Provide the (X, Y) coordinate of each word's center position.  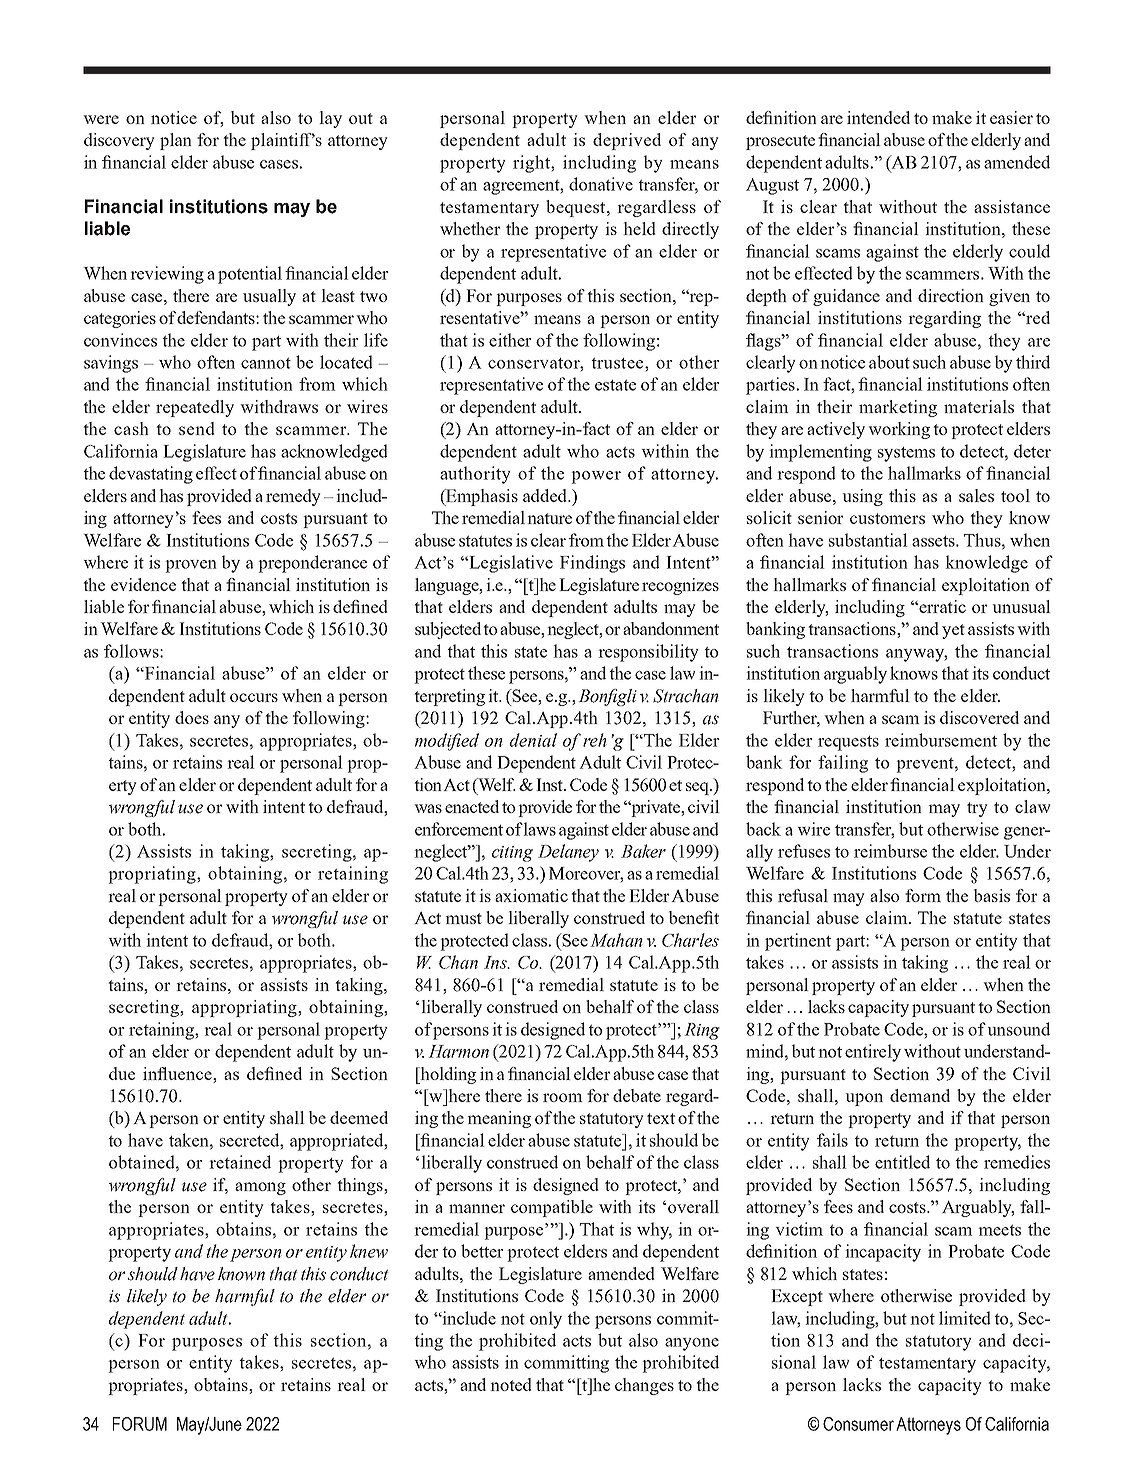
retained (240, 1162)
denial (533, 740)
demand (920, 1095)
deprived (627, 141)
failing (843, 764)
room (563, 1097)
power (596, 477)
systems (906, 454)
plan (176, 141)
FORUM (140, 1424)
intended (878, 117)
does (192, 717)
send (197, 428)
